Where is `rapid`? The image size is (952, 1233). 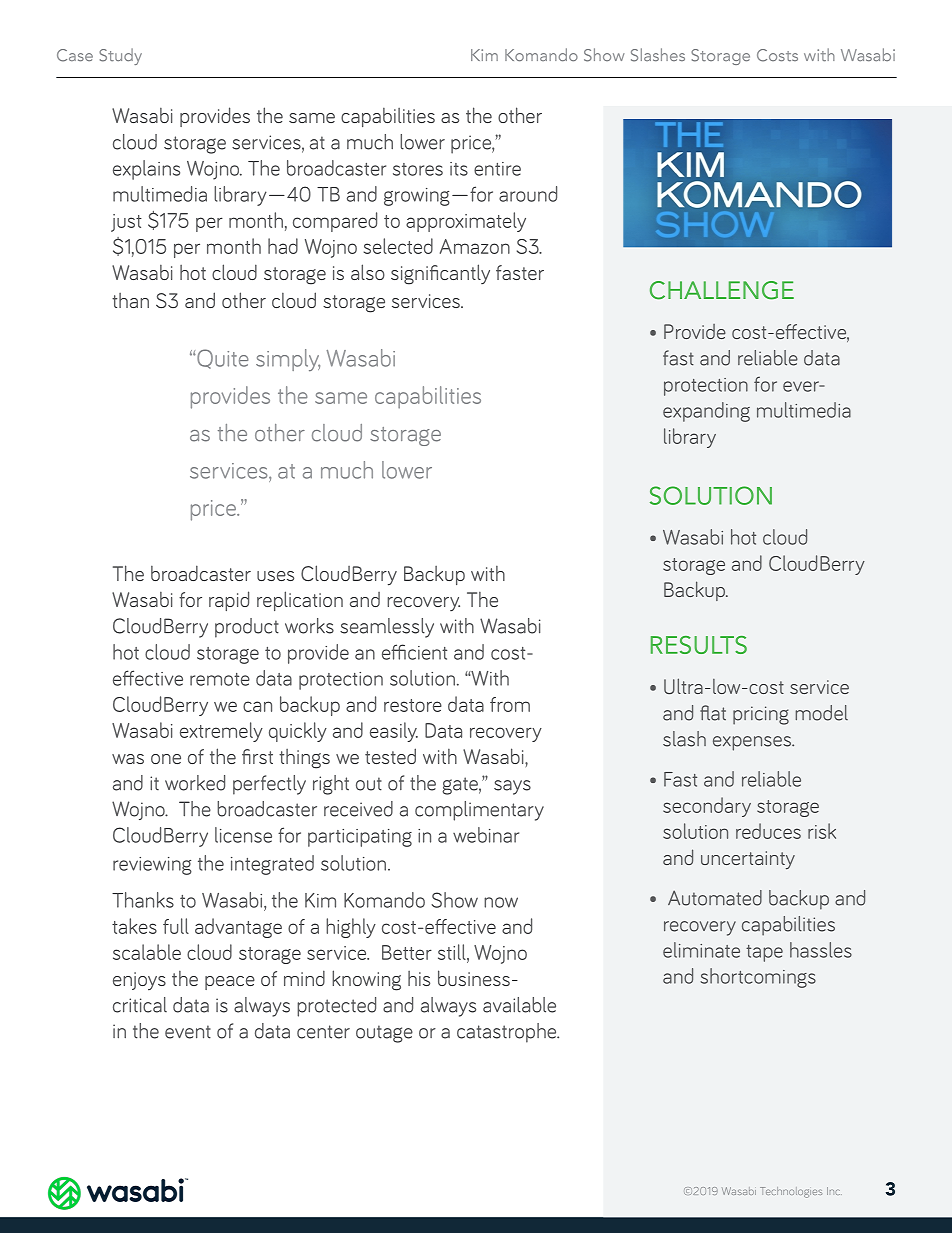 rapid is located at coordinates (229, 601).
